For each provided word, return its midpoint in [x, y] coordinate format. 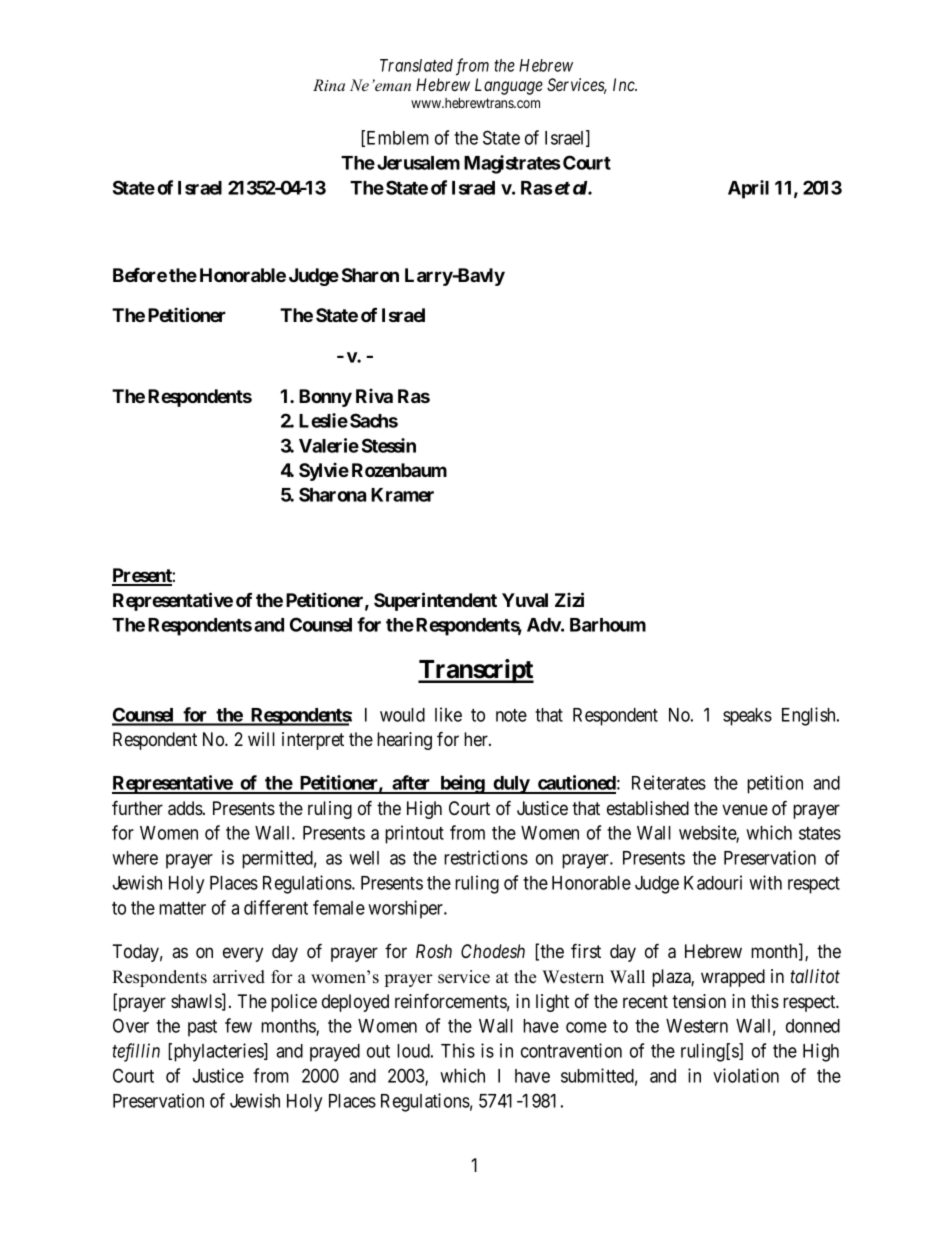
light [552, 1003]
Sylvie [324, 471]
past [202, 1028]
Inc [625, 84]
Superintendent [435, 601]
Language [509, 86]
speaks [747, 717]
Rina [329, 85]
